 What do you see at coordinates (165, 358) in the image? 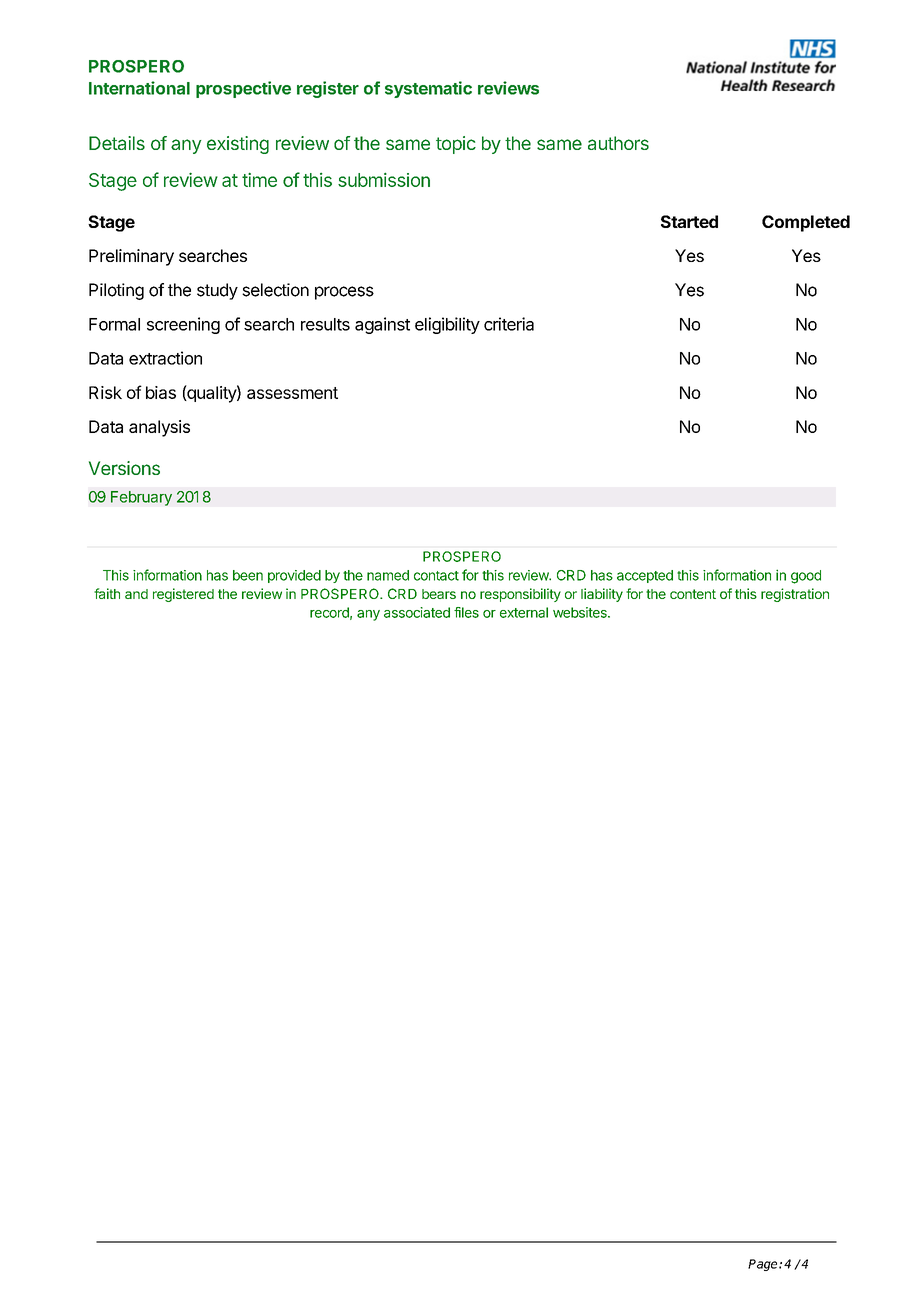
I see `extraction` at bounding box center [165, 358].
